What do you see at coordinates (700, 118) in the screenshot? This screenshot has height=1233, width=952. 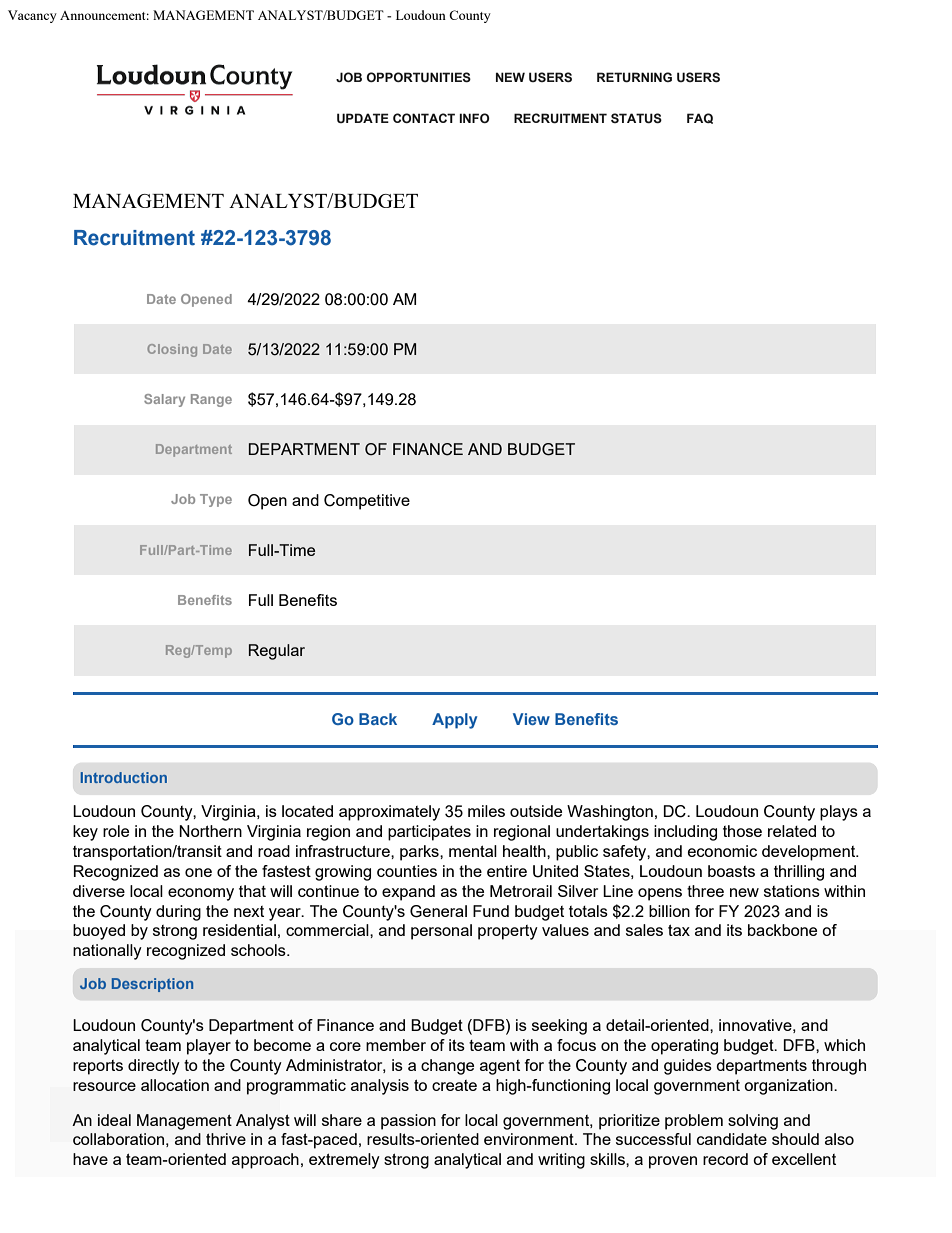 I see `FAQ` at bounding box center [700, 118].
